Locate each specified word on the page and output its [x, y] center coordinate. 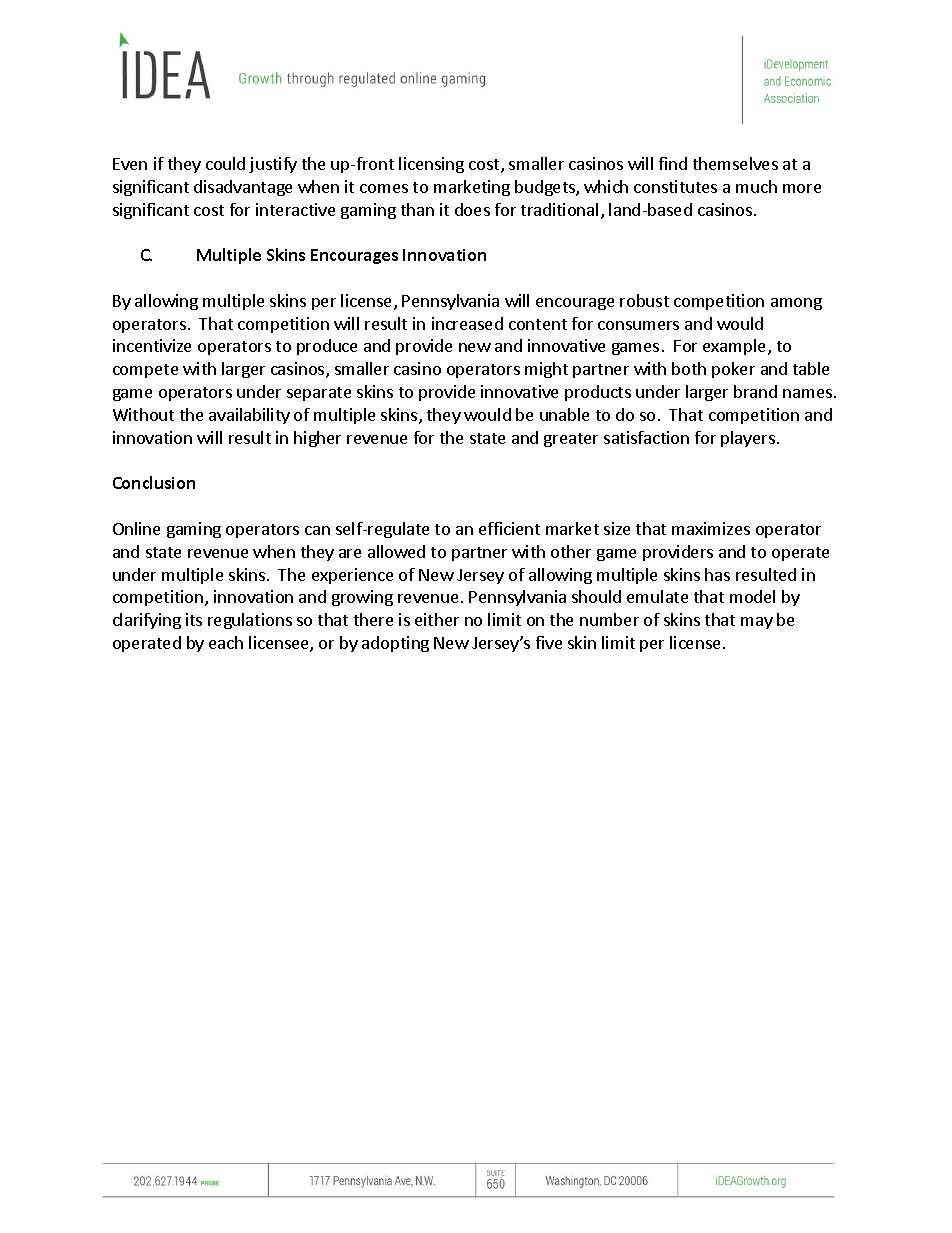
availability [249, 416]
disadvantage [243, 188]
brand [755, 391]
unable [564, 414]
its [194, 619]
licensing [431, 165]
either [437, 619]
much [756, 186]
